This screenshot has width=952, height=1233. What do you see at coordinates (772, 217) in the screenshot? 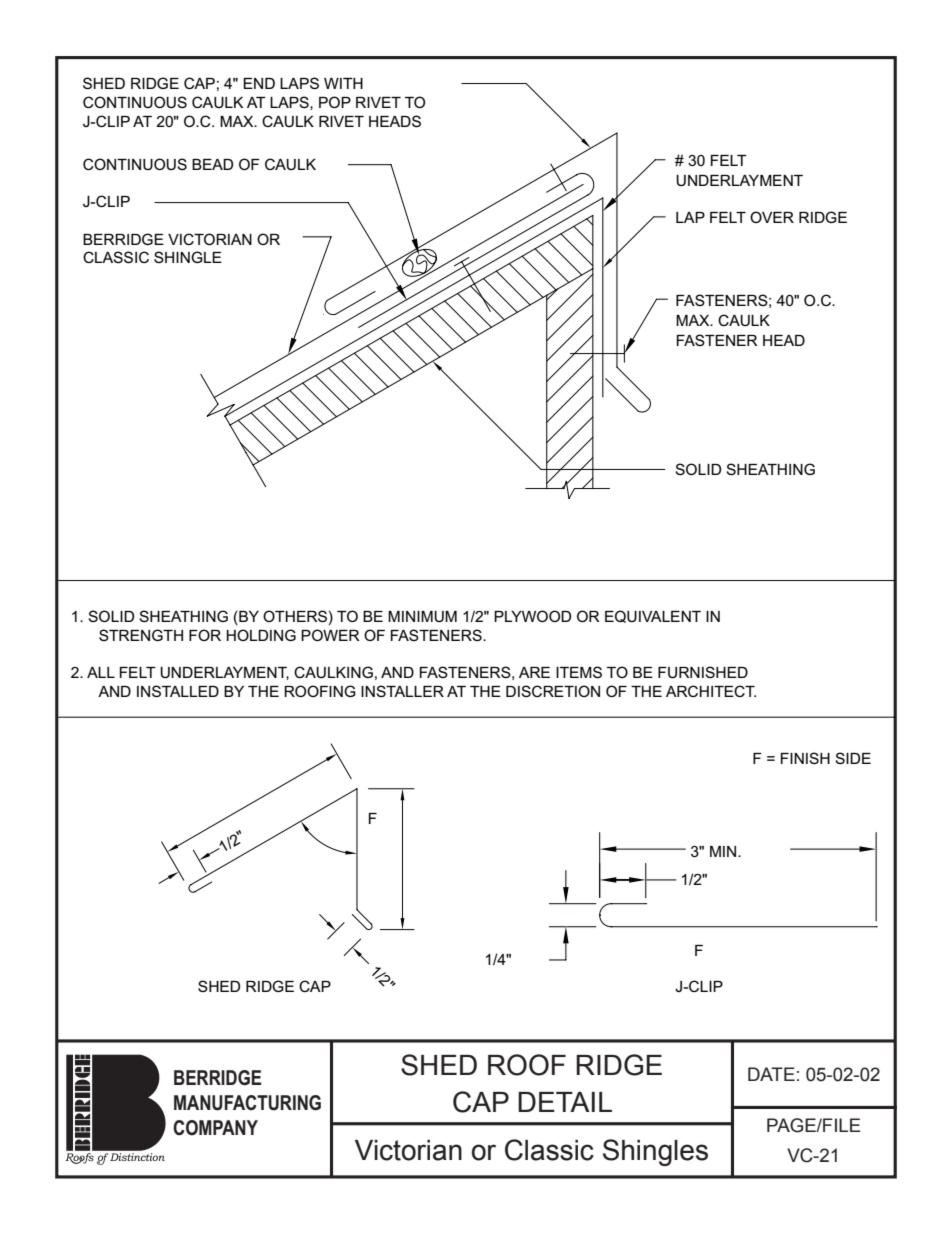
I see `OVER` at bounding box center [772, 217].
